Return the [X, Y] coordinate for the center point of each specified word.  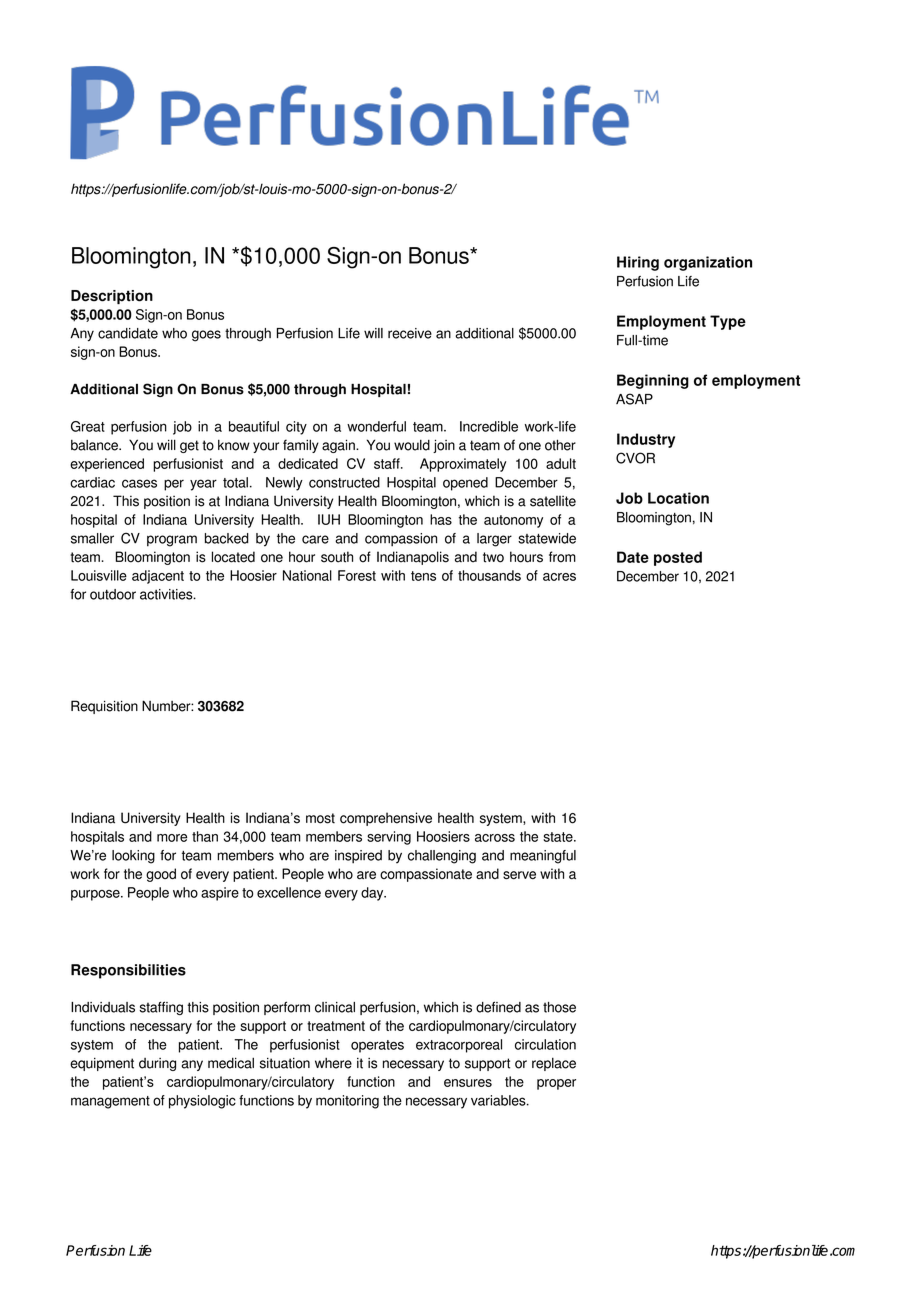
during [157, 1064]
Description [112, 297]
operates [377, 1046]
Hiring [638, 263]
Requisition [104, 707]
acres [559, 577]
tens [423, 576]
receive [410, 333]
